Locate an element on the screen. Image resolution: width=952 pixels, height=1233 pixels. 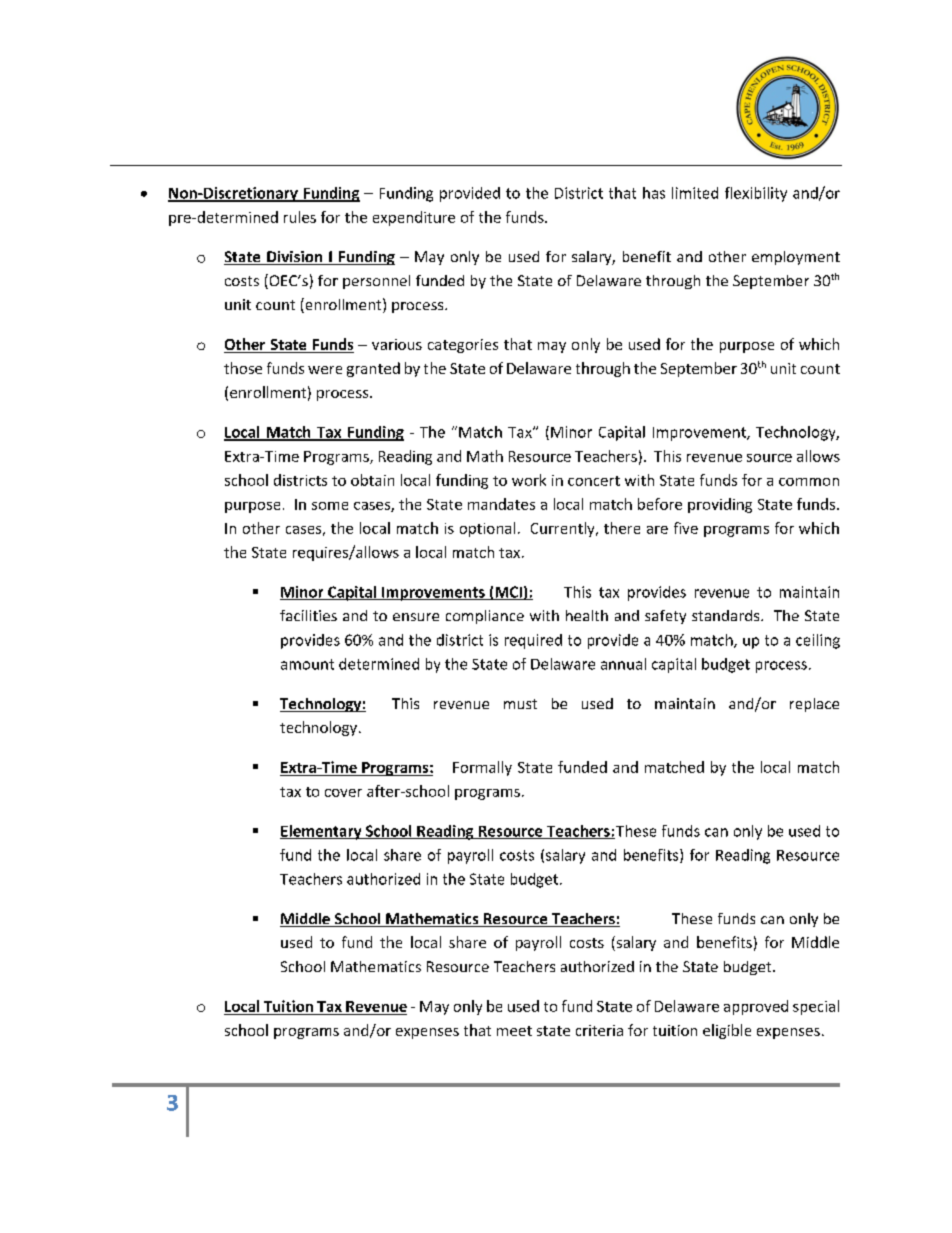
work is located at coordinates (529, 480).
